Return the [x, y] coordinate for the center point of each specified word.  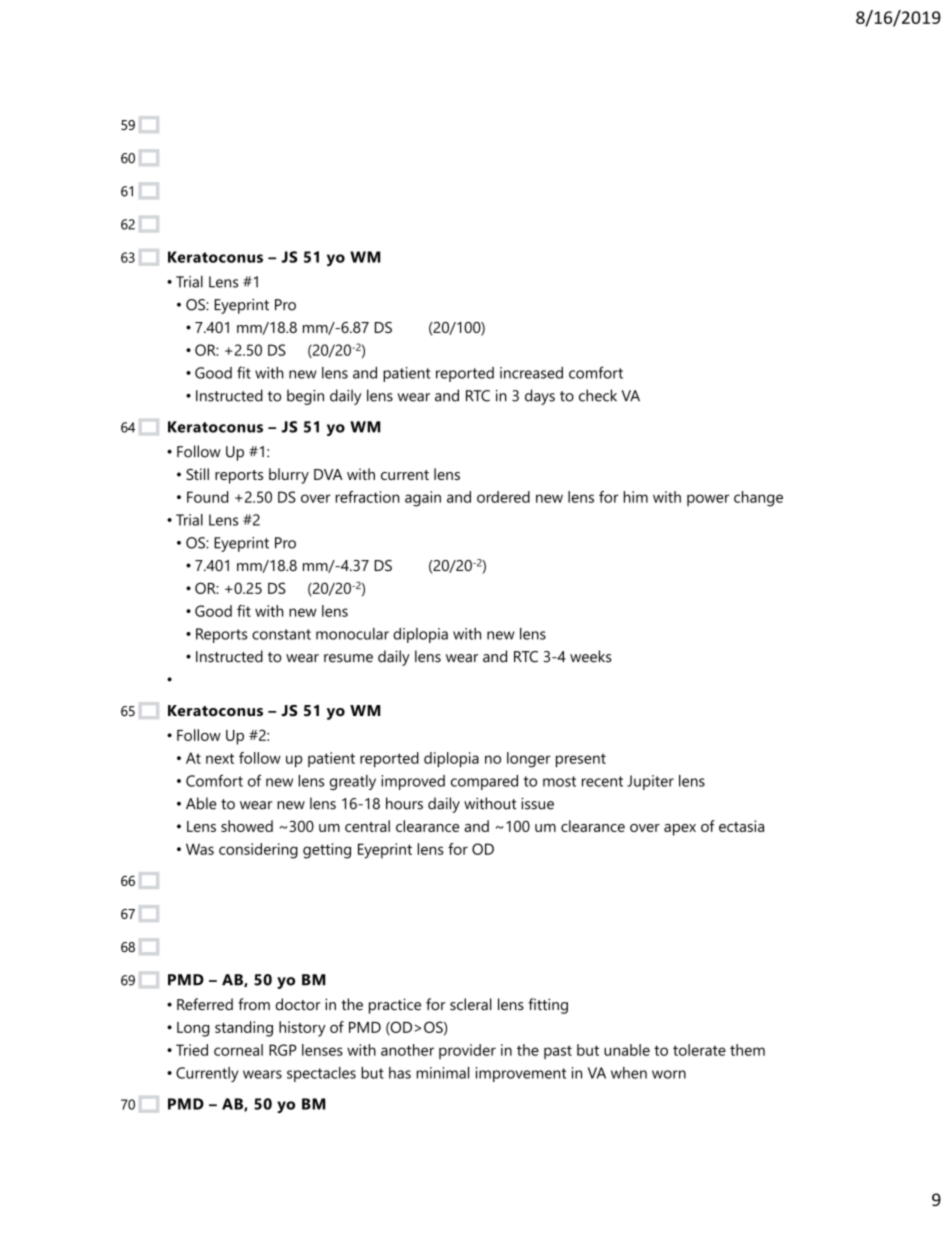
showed [247, 826]
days [540, 397]
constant [281, 634]
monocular [352, 634]
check [598, 395]
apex [680, 830]
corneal [238, 1050]
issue [537, 803]
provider [467, 1051]
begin [305, 397]
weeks [591, 656]
